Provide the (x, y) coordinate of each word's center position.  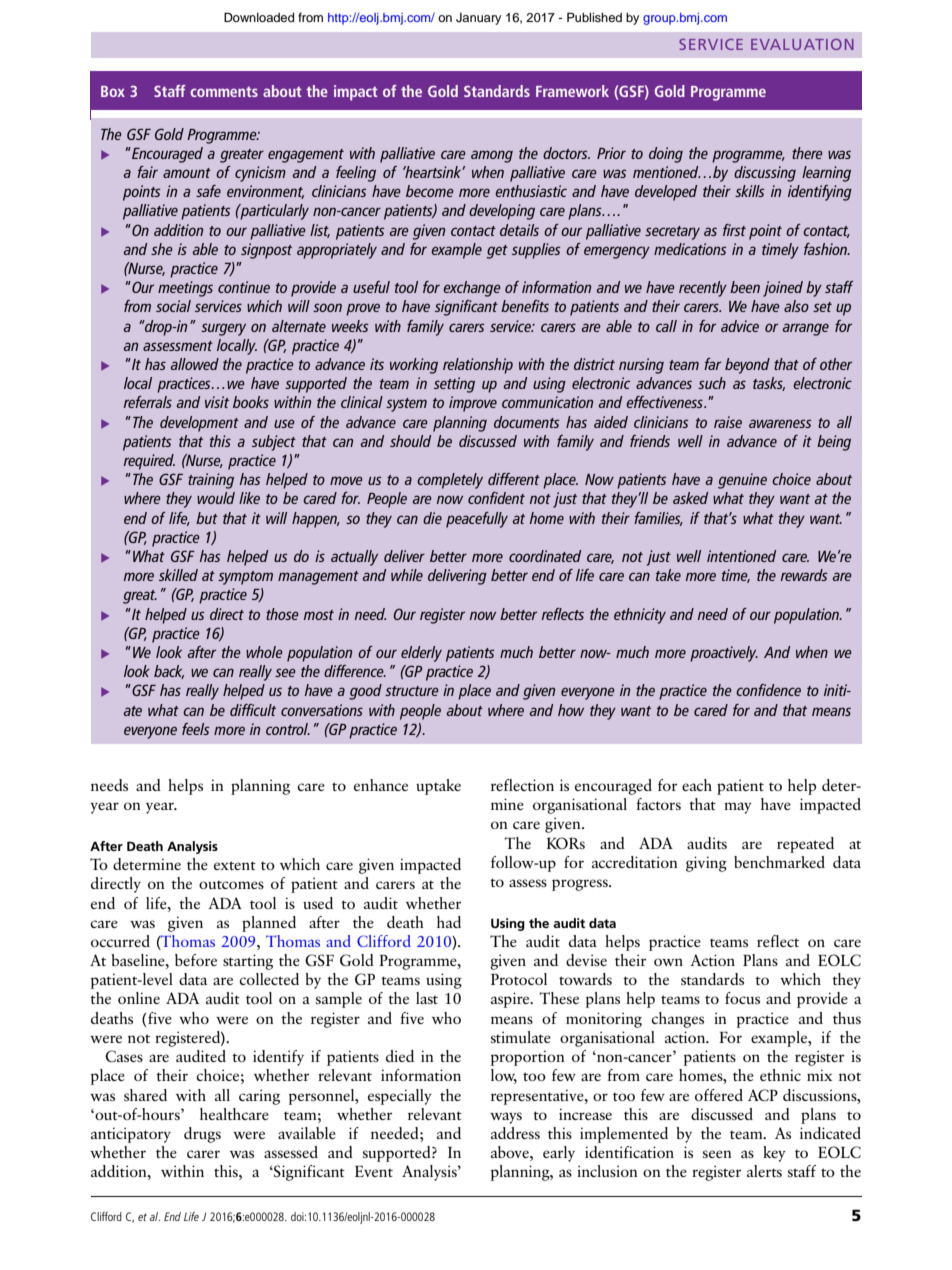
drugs (202, 1135)
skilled (178, 575)
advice (740, 326)
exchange (472, 289)
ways (506, 1118)
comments (224, 92)
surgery (223, 329)
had (449, 922)
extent (235, 865)
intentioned (741, 556)
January (478, 19)
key (774, 1154)
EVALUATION (802, 44)
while (407, 575)
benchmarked (779, 862)
